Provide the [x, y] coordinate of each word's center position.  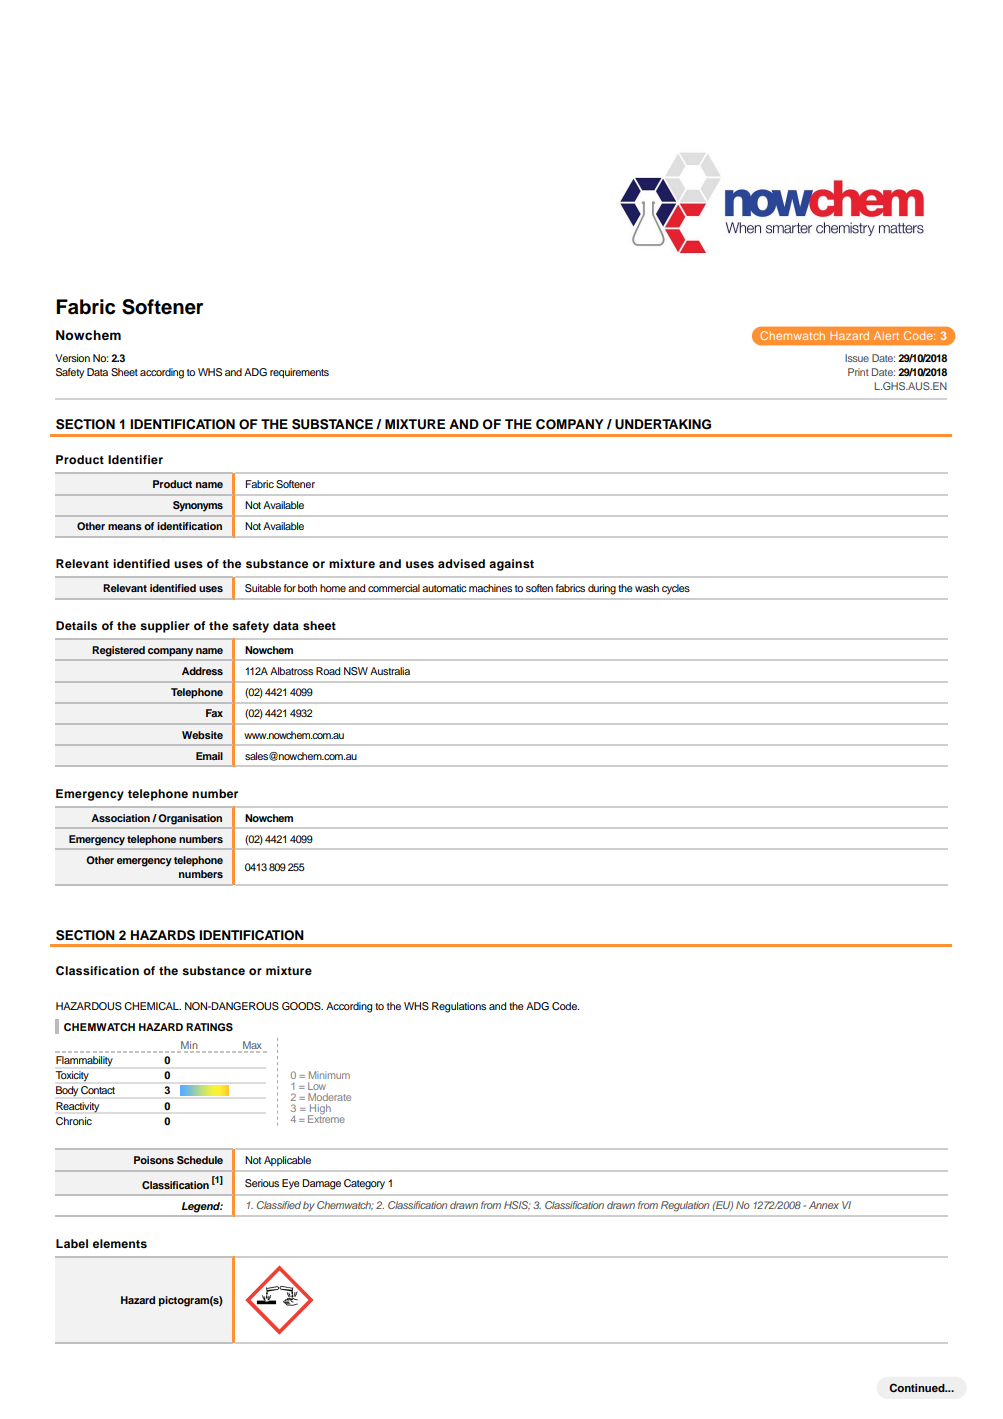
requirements [299, 373]
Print [858, 372]
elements [120, 1243]
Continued [918, 1387]
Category [364, 1184]
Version [72, 358]
